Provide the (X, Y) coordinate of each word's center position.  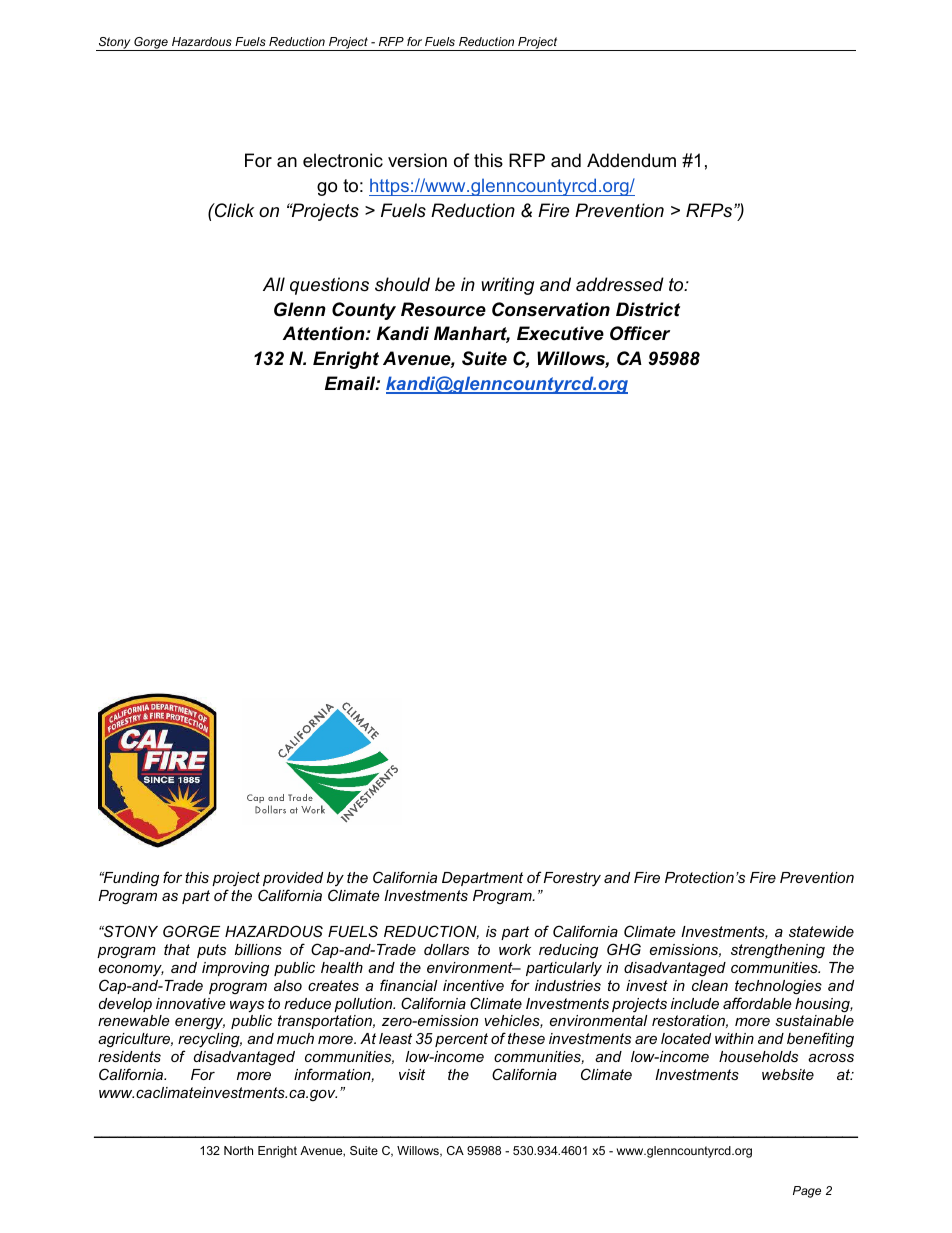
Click (233, 210)
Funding (130, 879)
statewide (821, 931)
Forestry (572, 879)
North (238, 1150)
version (417, 160)
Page (807, 1192)
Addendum (631, 160)
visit (412, 1074)
